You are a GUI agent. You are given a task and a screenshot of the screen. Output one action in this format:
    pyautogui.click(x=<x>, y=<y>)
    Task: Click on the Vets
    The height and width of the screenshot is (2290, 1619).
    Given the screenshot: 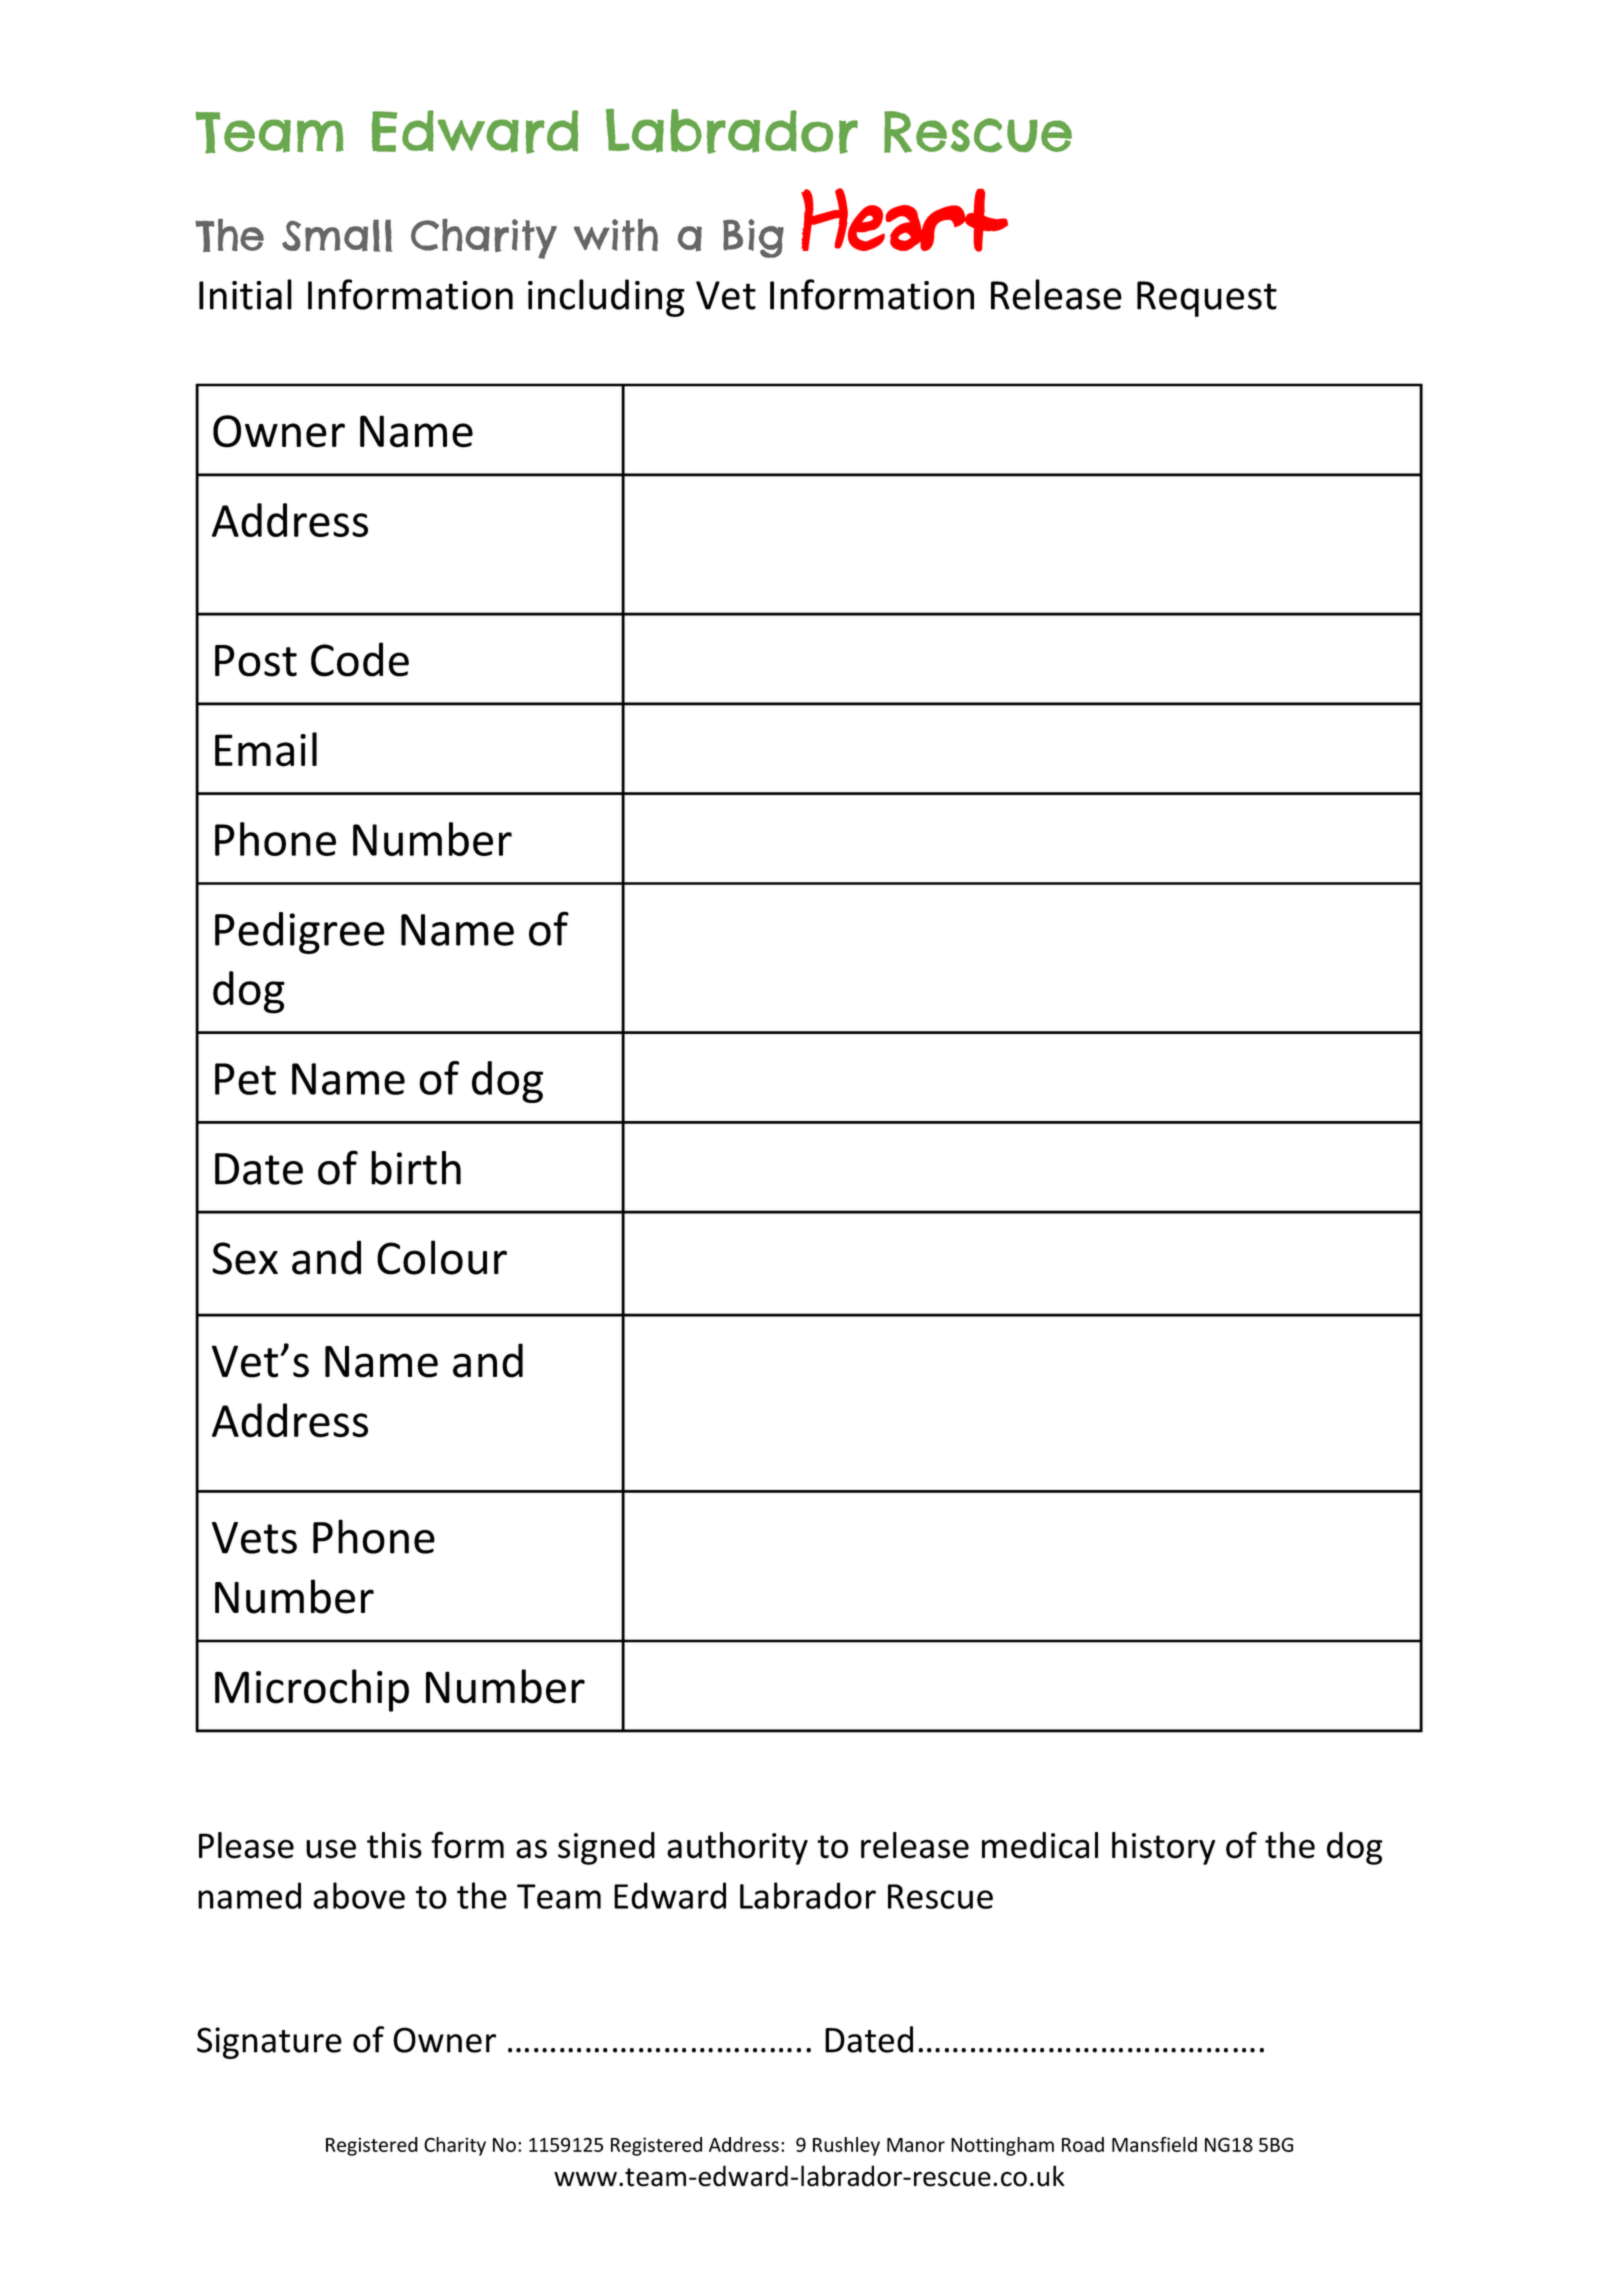 What is the action you would take?
    pyautogui.click(x=254, y=1538)
